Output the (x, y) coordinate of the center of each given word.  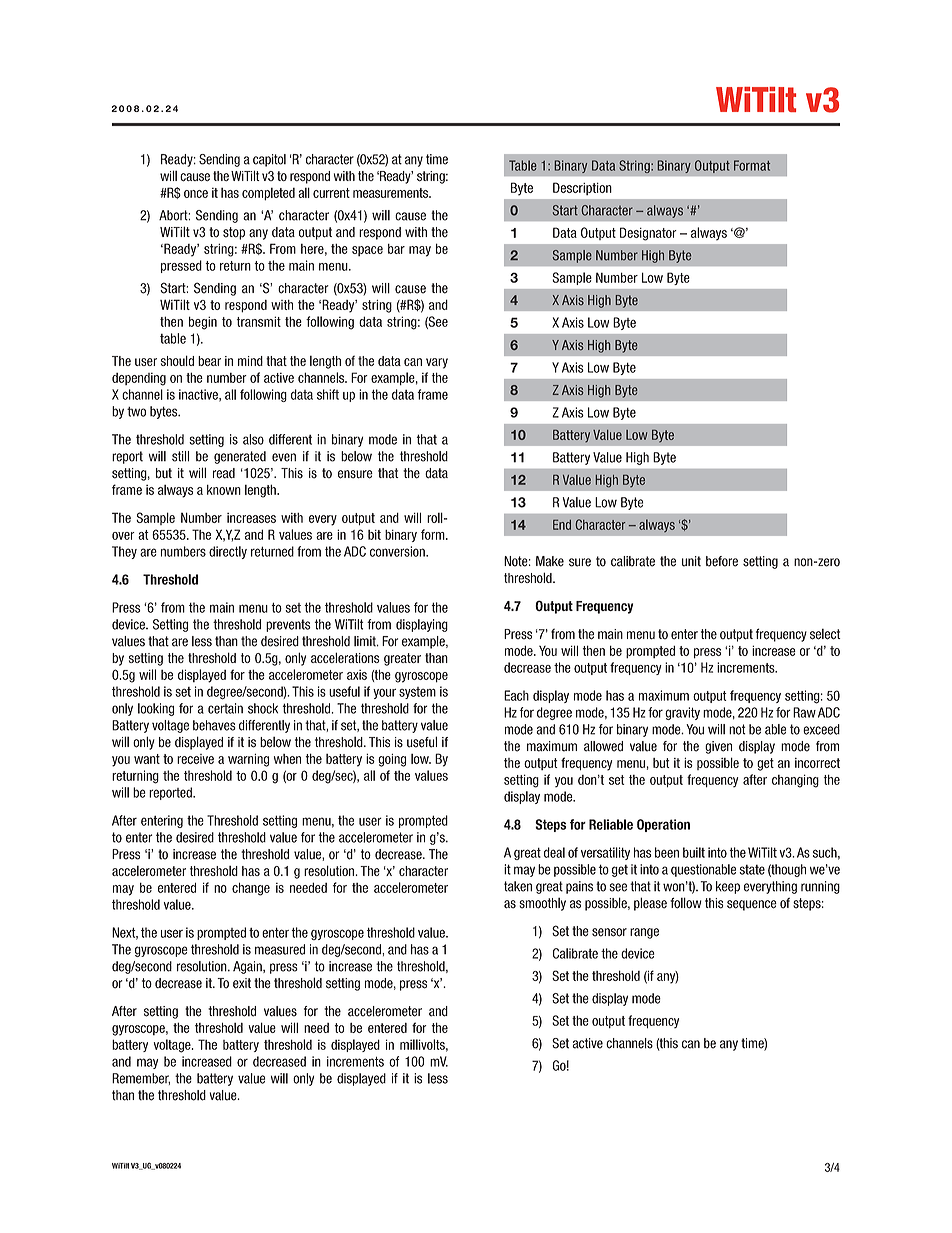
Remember (141, 1079)
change (251, 889)
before (722, 561)
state (752, 870)
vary (437, 363)
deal (554, 852)
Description (582, 188)
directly (228, 552)
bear (209, 361)
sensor (609, 932)
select (825, 634)
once (196, 194)
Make (550, 561)
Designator (648, 234)
